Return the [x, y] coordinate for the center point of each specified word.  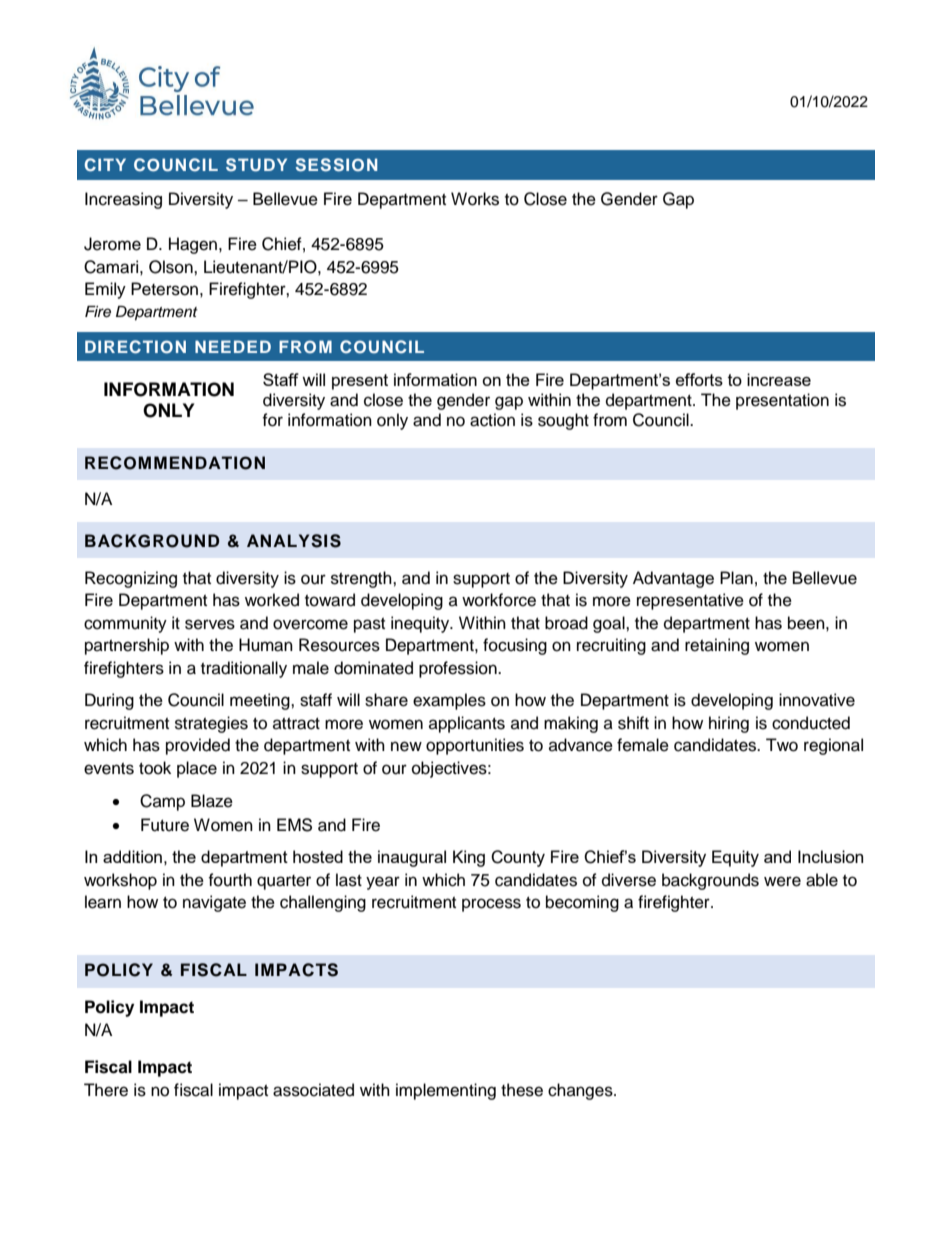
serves [210, 624]
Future [165, 825]
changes [581, 1091]
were [782, 881]
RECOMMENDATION [175, 463]
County [518, 858]
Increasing [123, 200]
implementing [446, 1091]
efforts [699, 379]
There [106, 1090]
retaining [717, 646]
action [492, 420]
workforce [499, 600]
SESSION [337, 165]
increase [779, 379]
